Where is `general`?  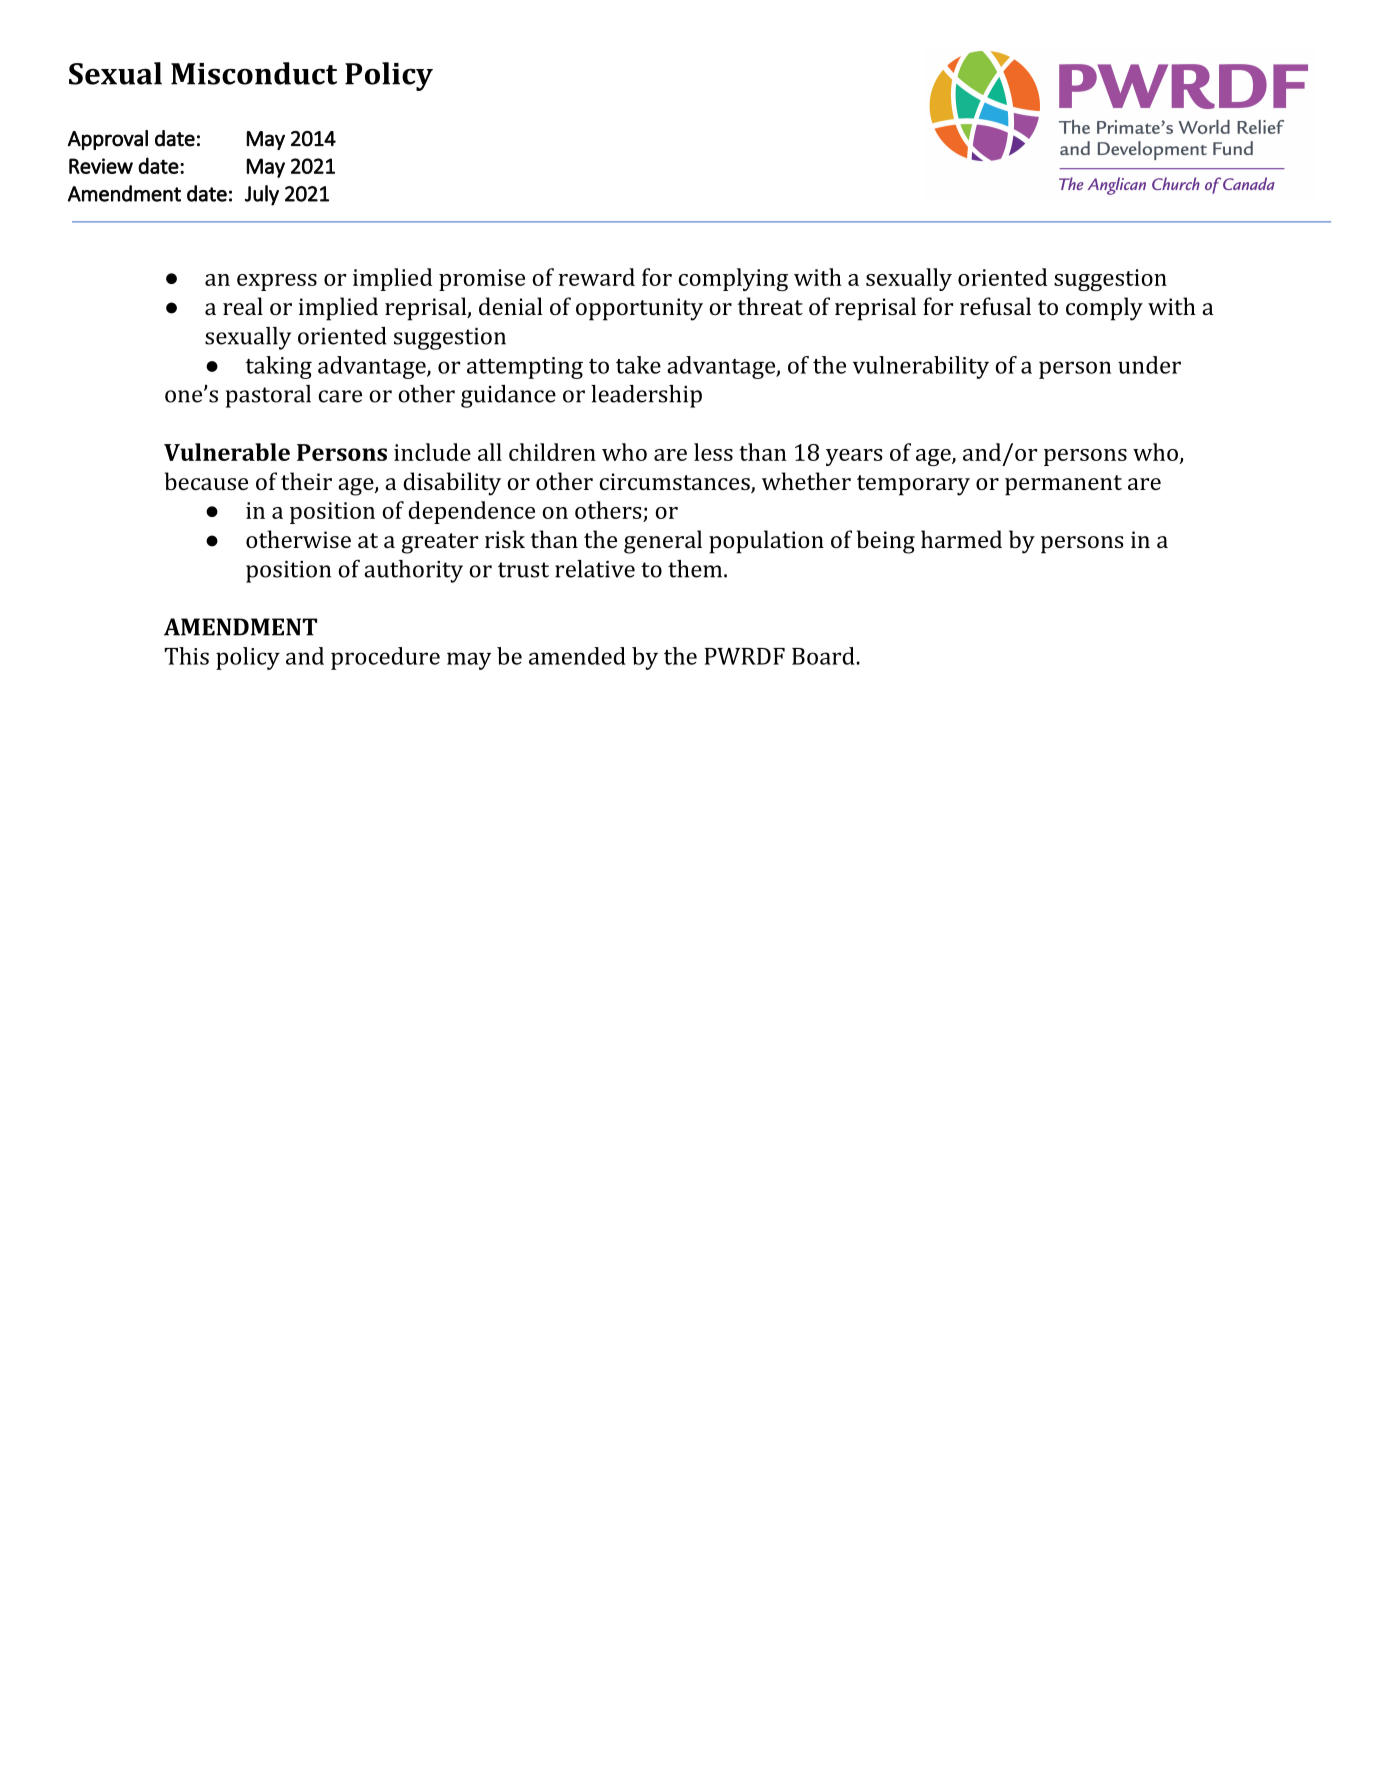
general is located at coordinates (663, 542).
